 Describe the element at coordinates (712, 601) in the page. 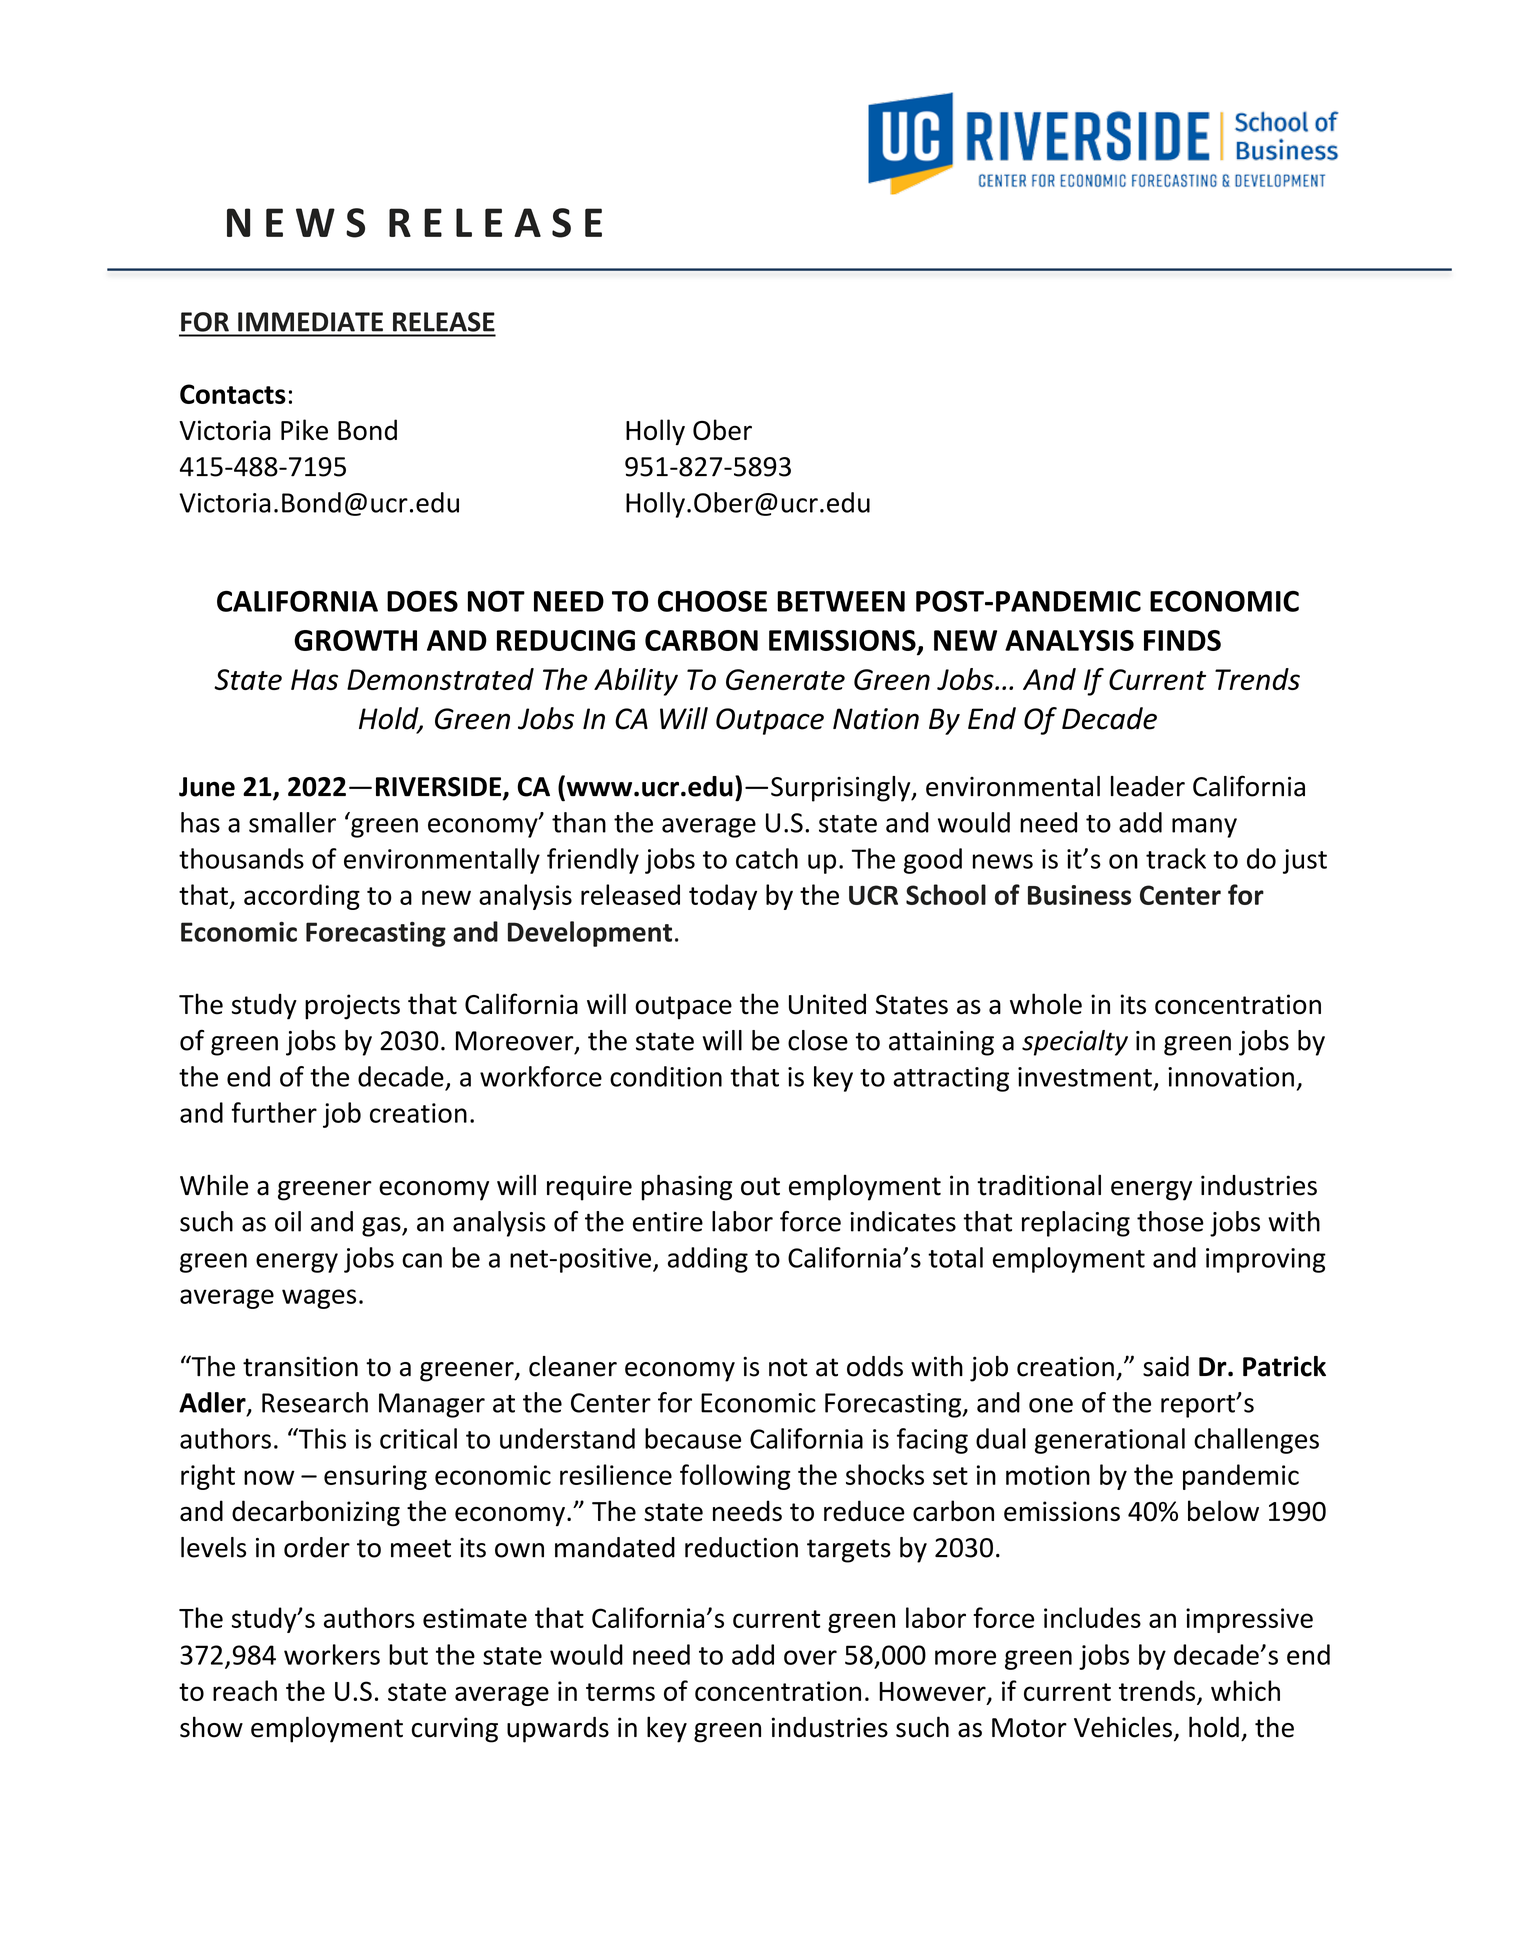

I see `CHOOSE` at that location.
